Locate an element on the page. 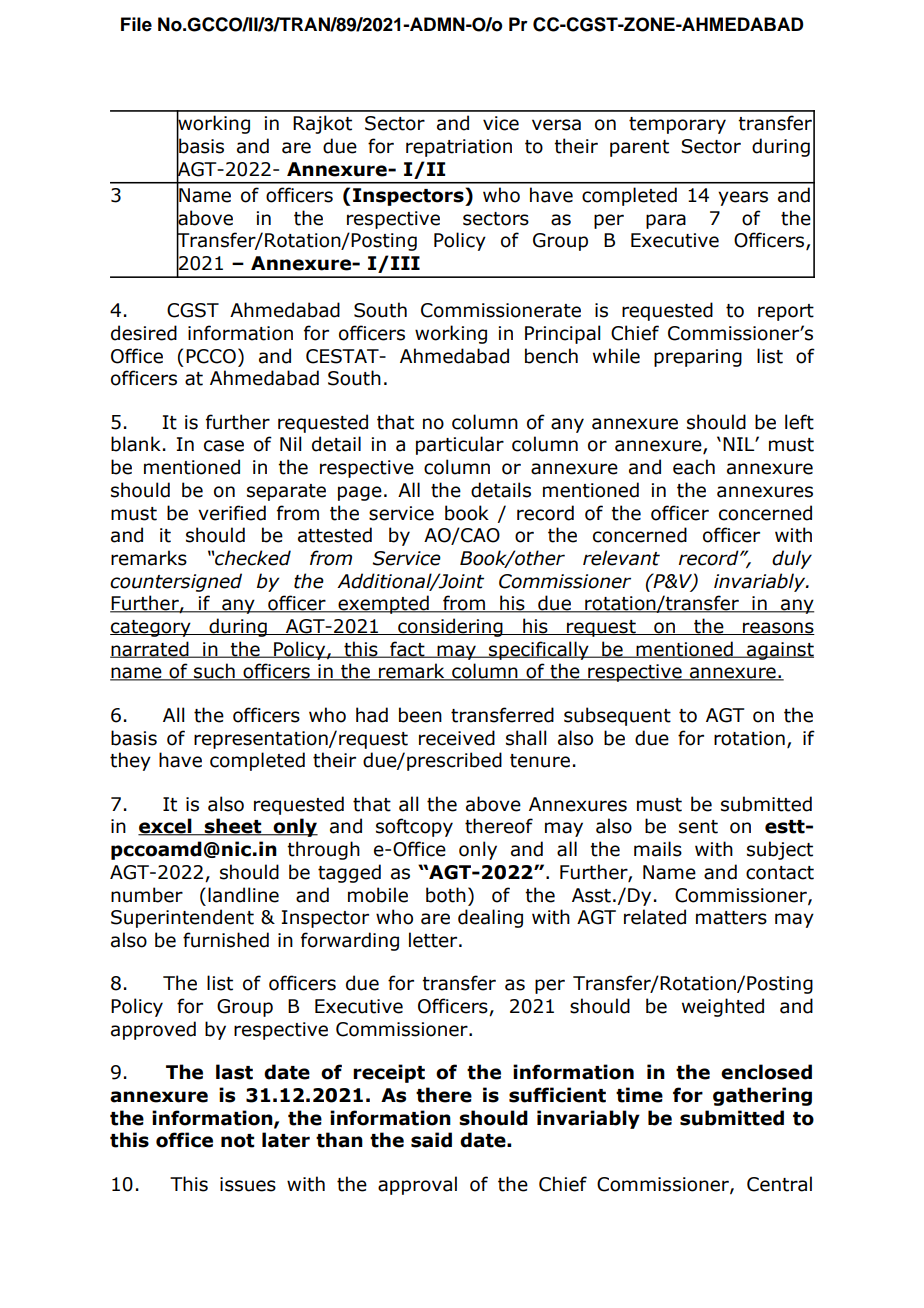 Image resolution: width=924 pixels, height=1308 pixels. reasons is located at coordinates (778, 628).
